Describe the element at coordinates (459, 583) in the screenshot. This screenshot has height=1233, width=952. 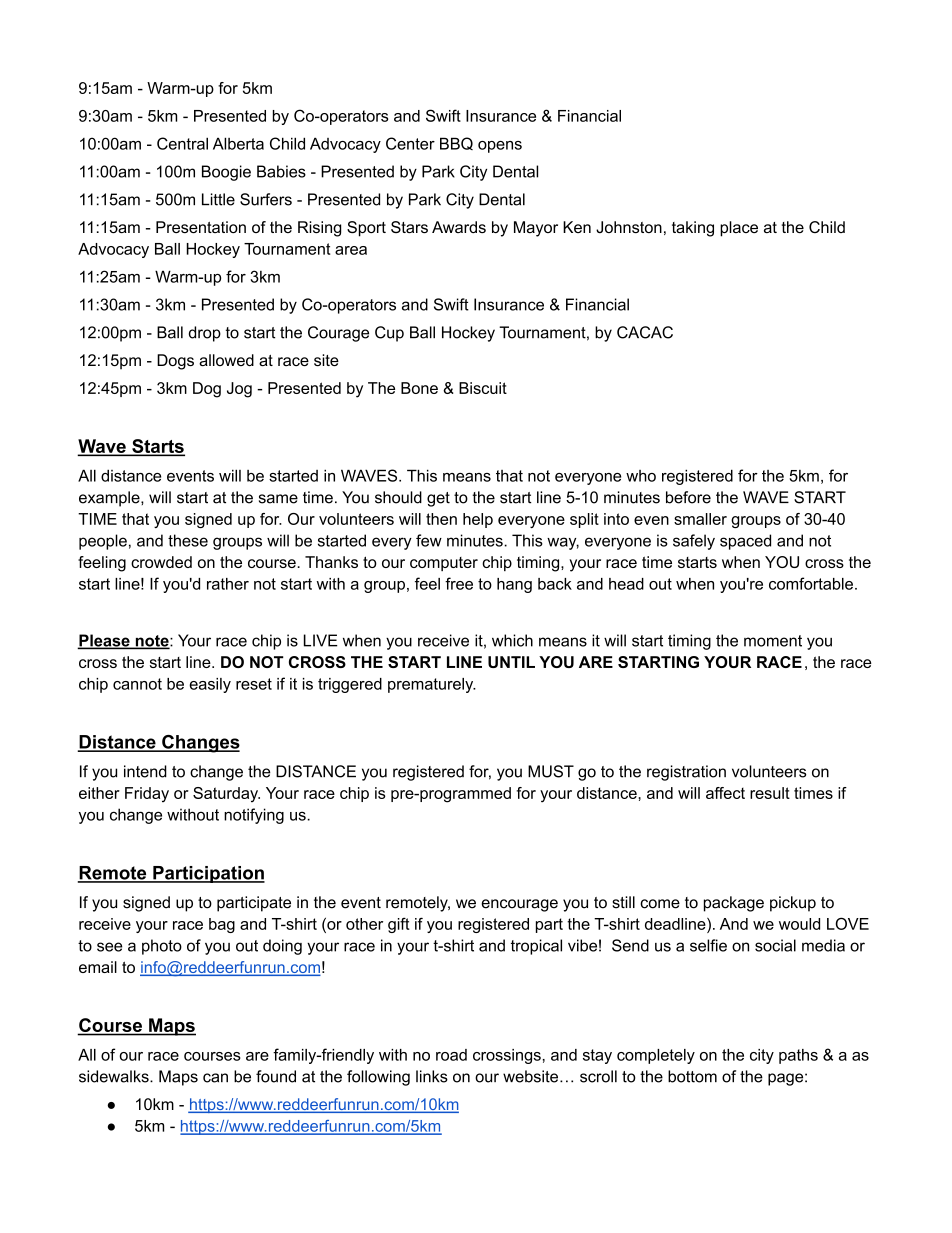
I see `free` at that location.
